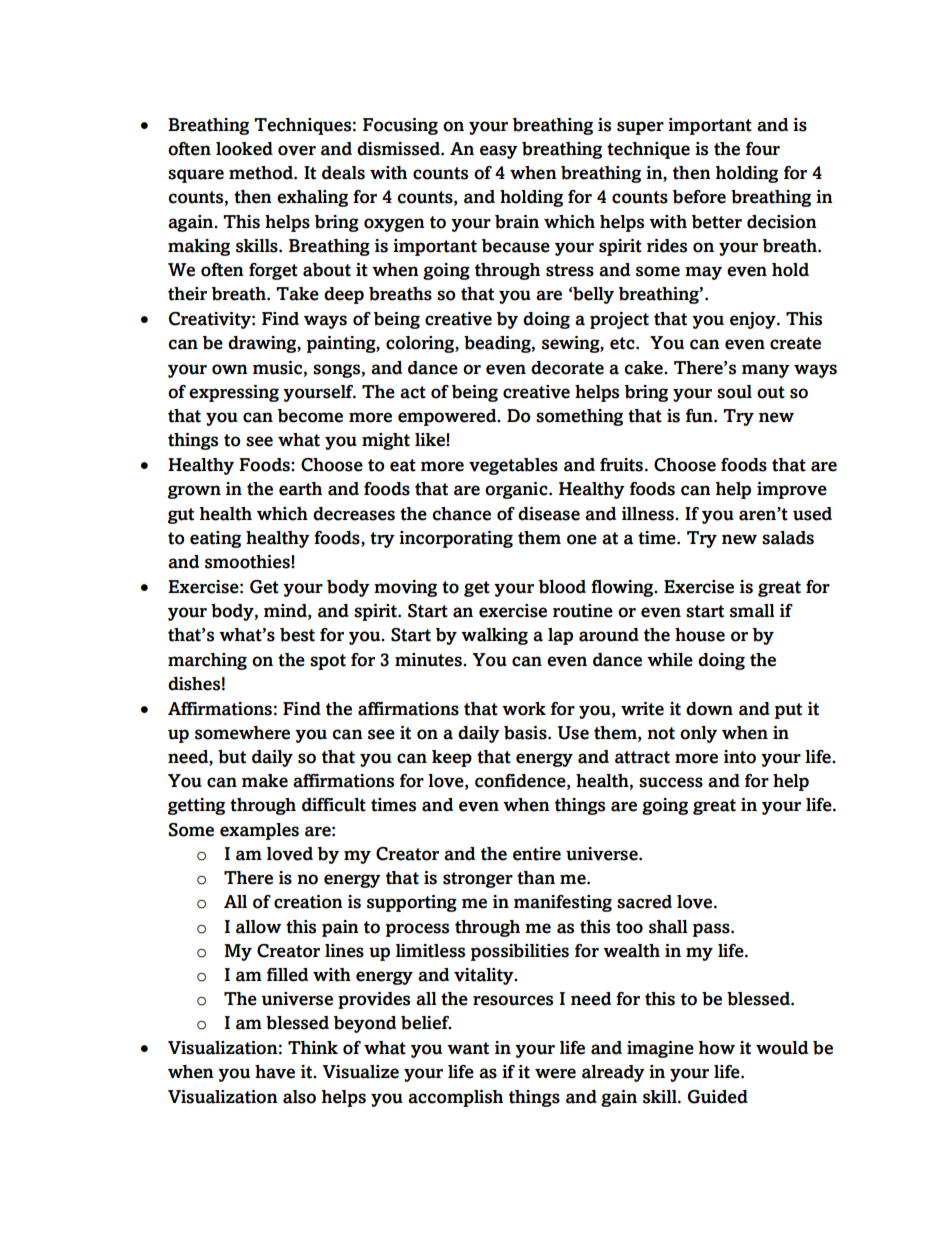 The image size is (952, 1233). What do you see at coordinates (567, 368) in the document?
I see `decorate` at bounding box center [567, 368].
